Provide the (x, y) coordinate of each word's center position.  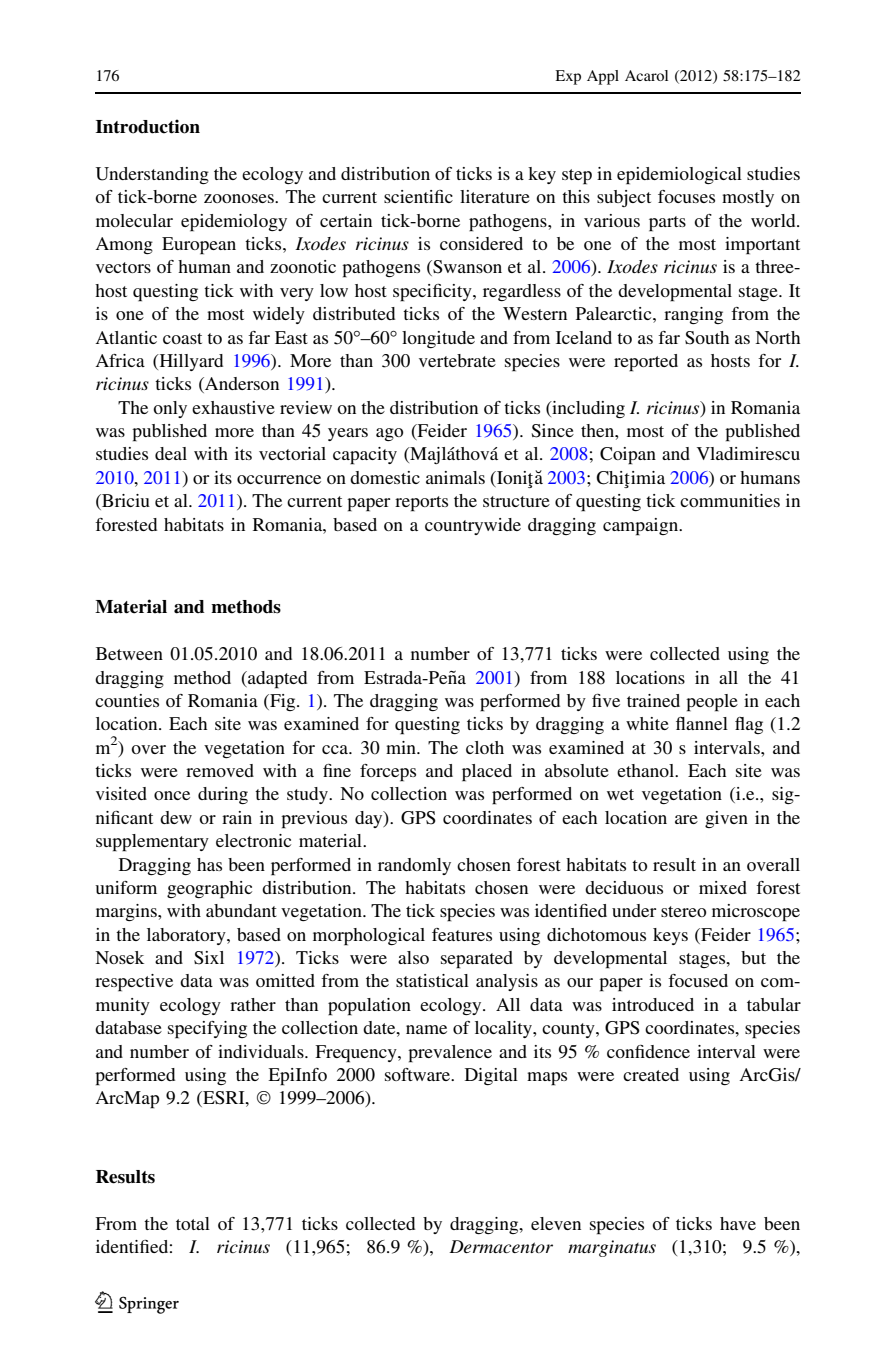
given (726, 819)
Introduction (148, 126)
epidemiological (679, 176)
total (193, 1223)
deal (171, 453)
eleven (556, 1223)
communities (730, 500)
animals (455, 477)
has (209, 864)
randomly (414, 866)
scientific (418, 196)
